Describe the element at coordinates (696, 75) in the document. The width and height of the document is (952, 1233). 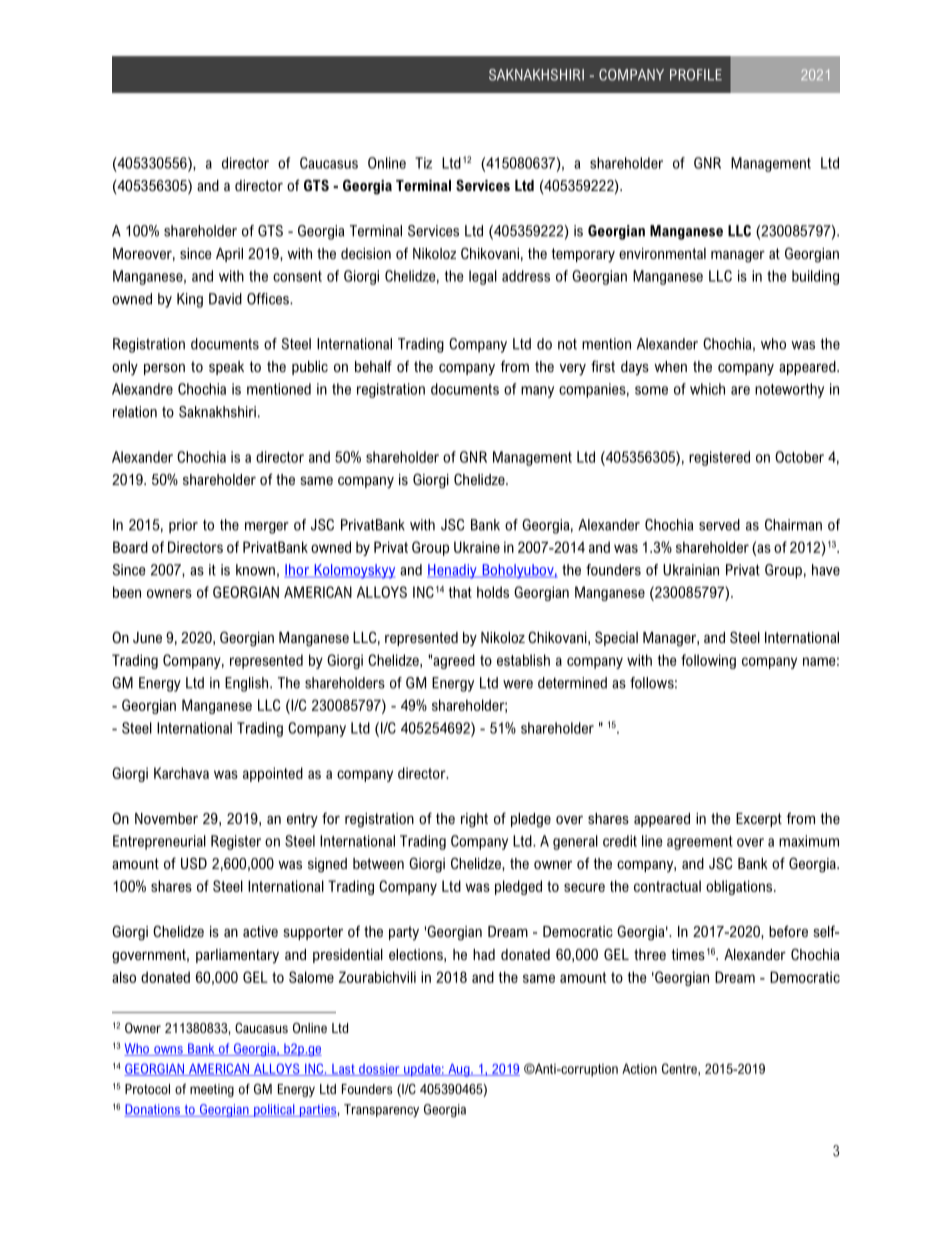
I see `PROFILE` at that location.
